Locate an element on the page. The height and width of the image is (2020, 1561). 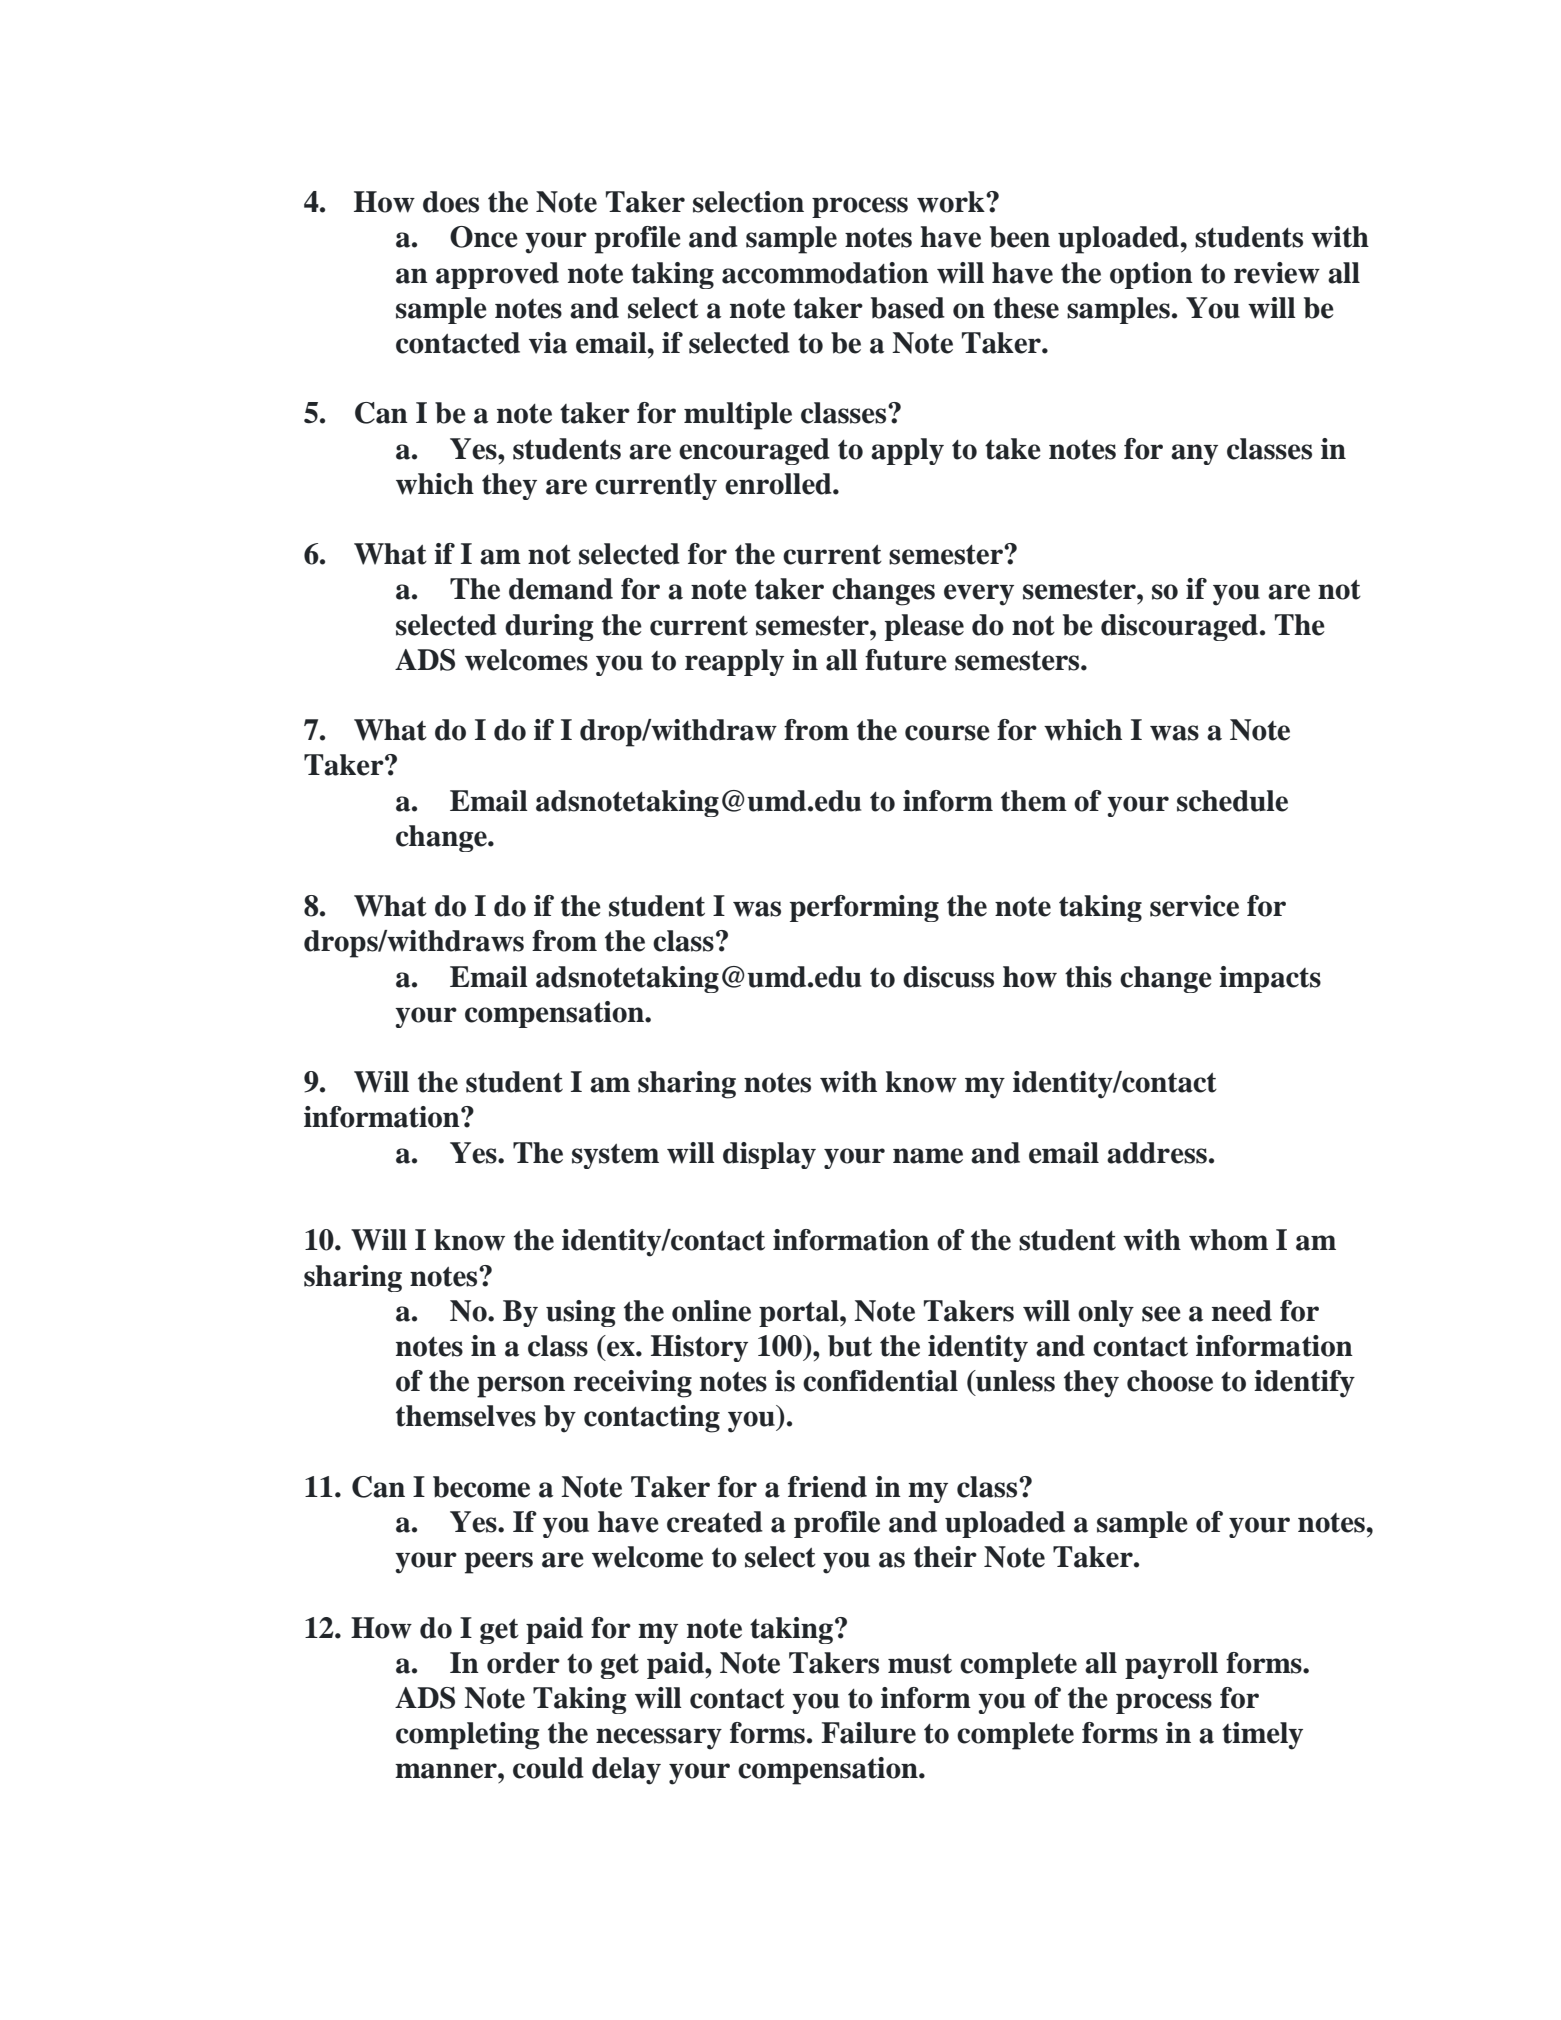
Failure is located at coordinates (868, 1733).
